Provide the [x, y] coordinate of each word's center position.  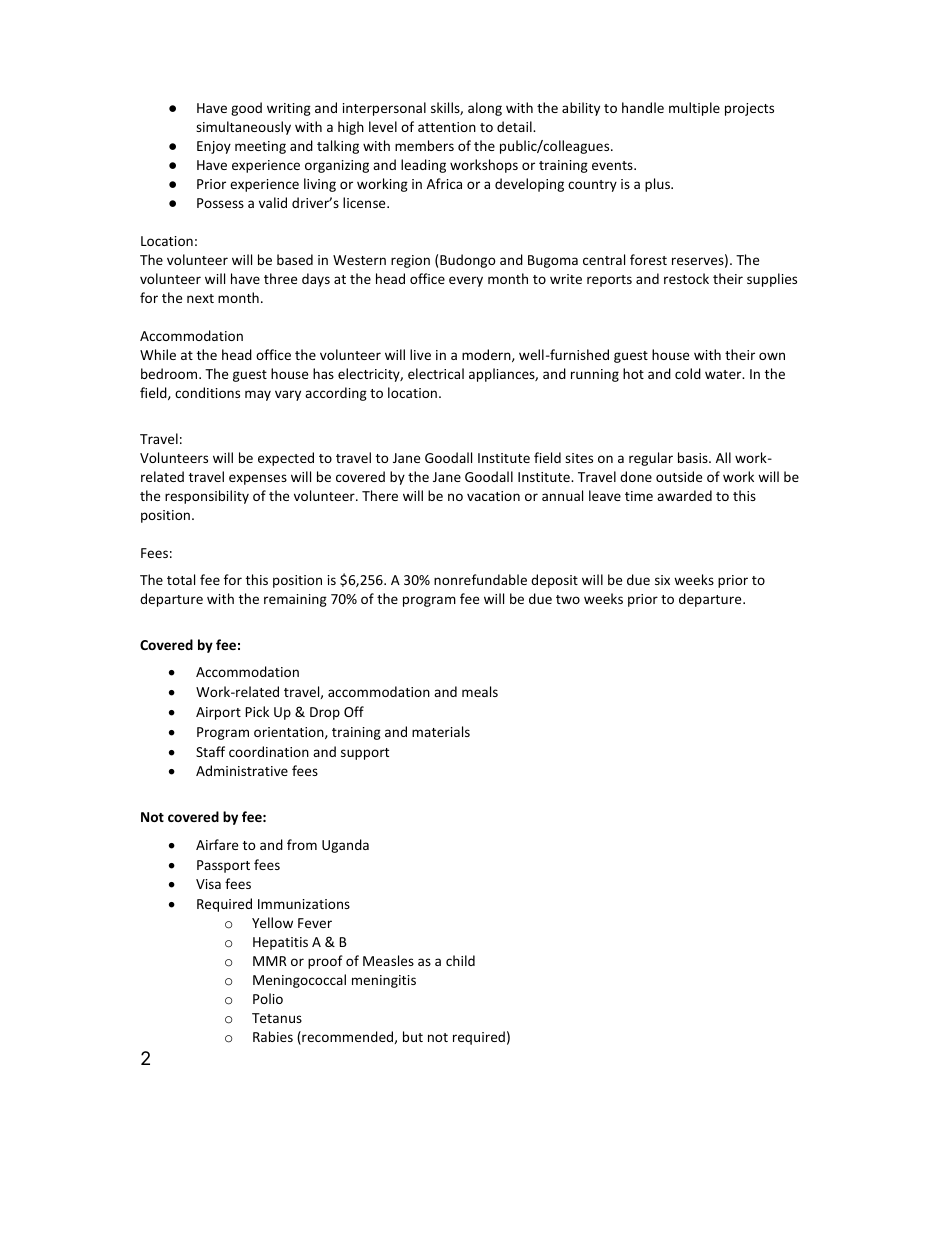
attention [447, 127]
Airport [218, 713]
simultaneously [243, 128]
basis [694, 457]
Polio [268, 998]
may [258, 395]
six [662, 580]
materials [441, 731]
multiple [694, 109]
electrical [436, 373]
